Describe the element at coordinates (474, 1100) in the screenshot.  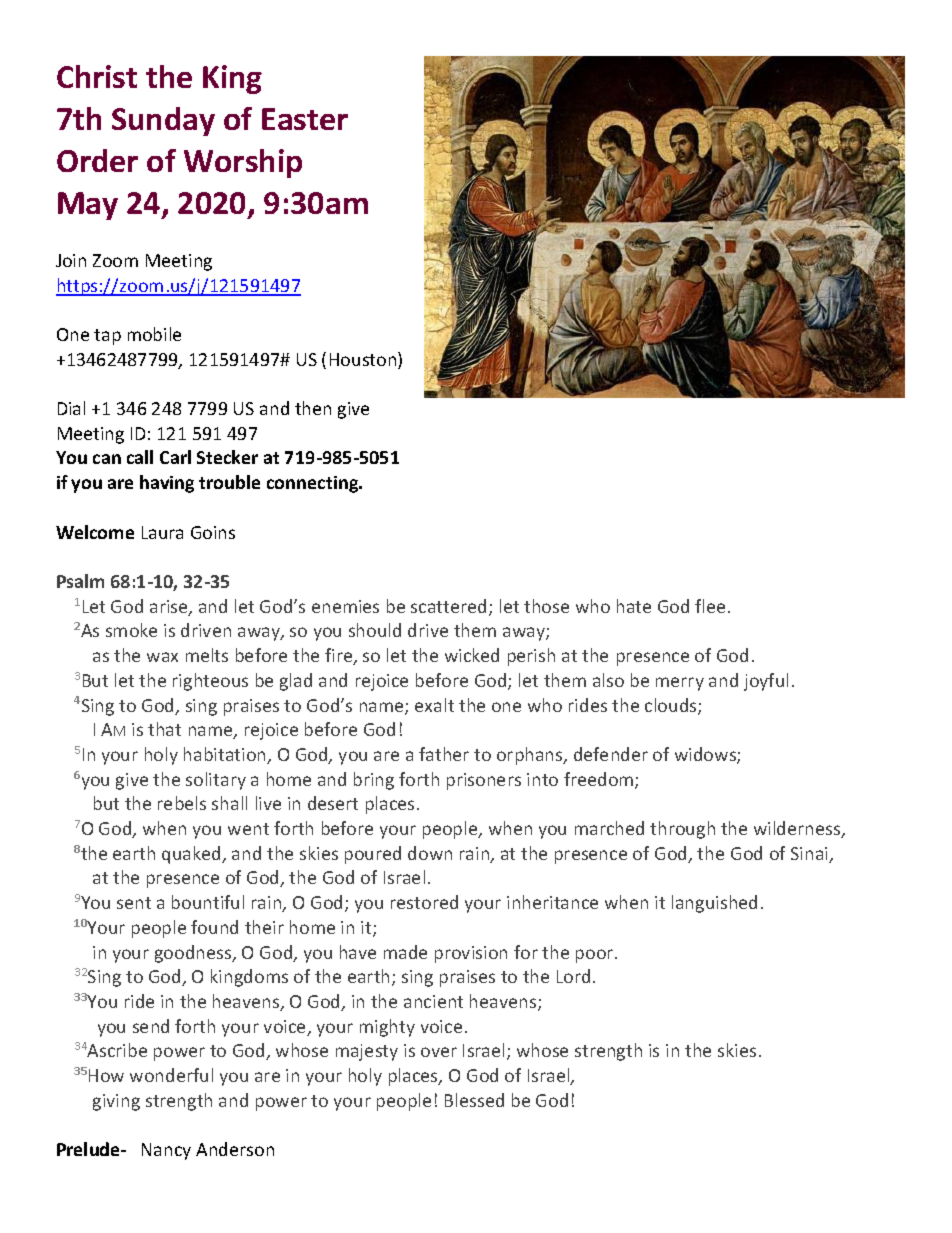
I see `Blessed` at that location.
